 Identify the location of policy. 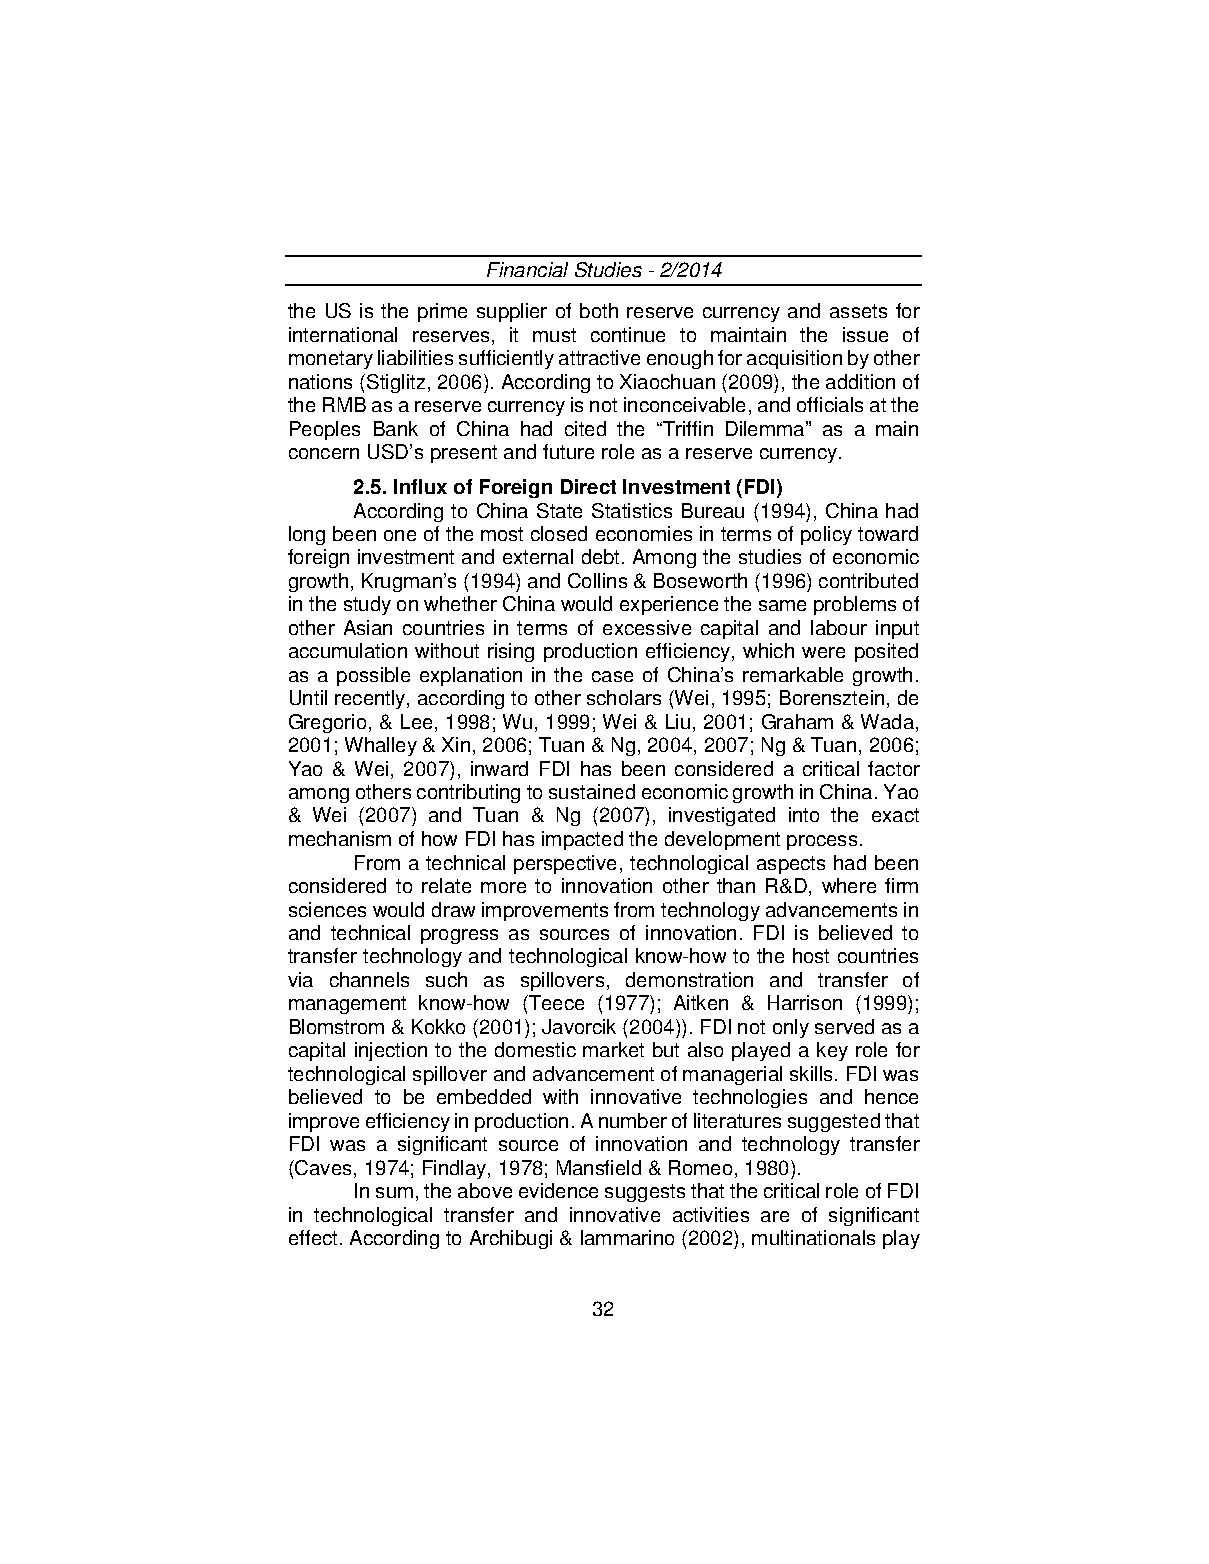
(826, 535).
